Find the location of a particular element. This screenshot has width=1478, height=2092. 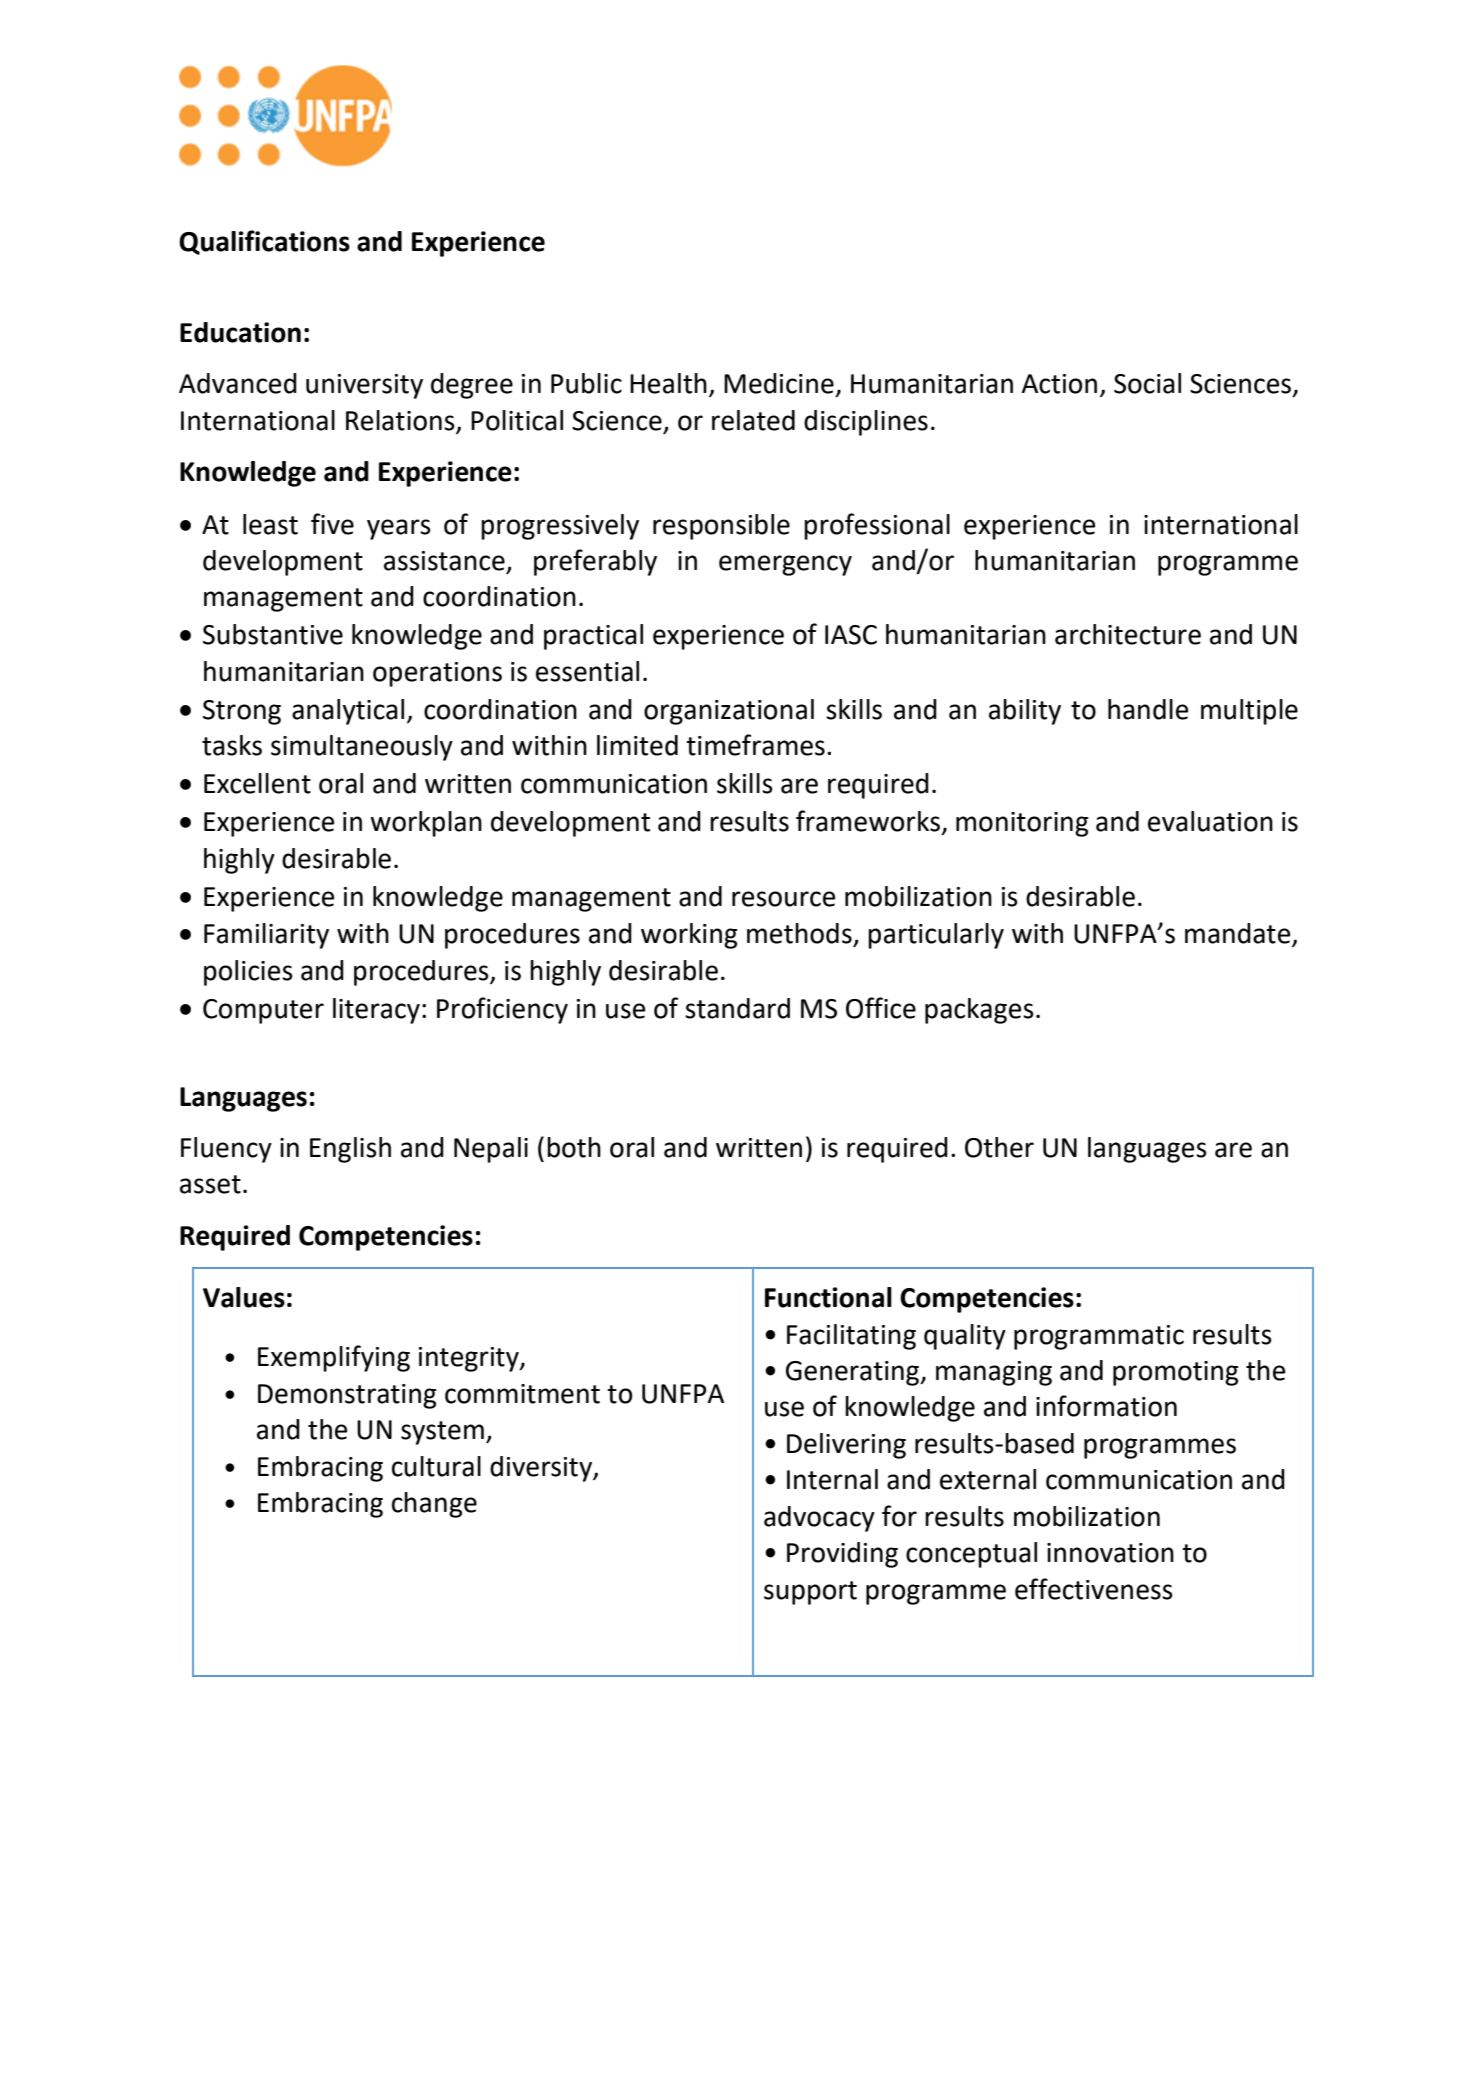

support is located at coordinates (810, 1593).
